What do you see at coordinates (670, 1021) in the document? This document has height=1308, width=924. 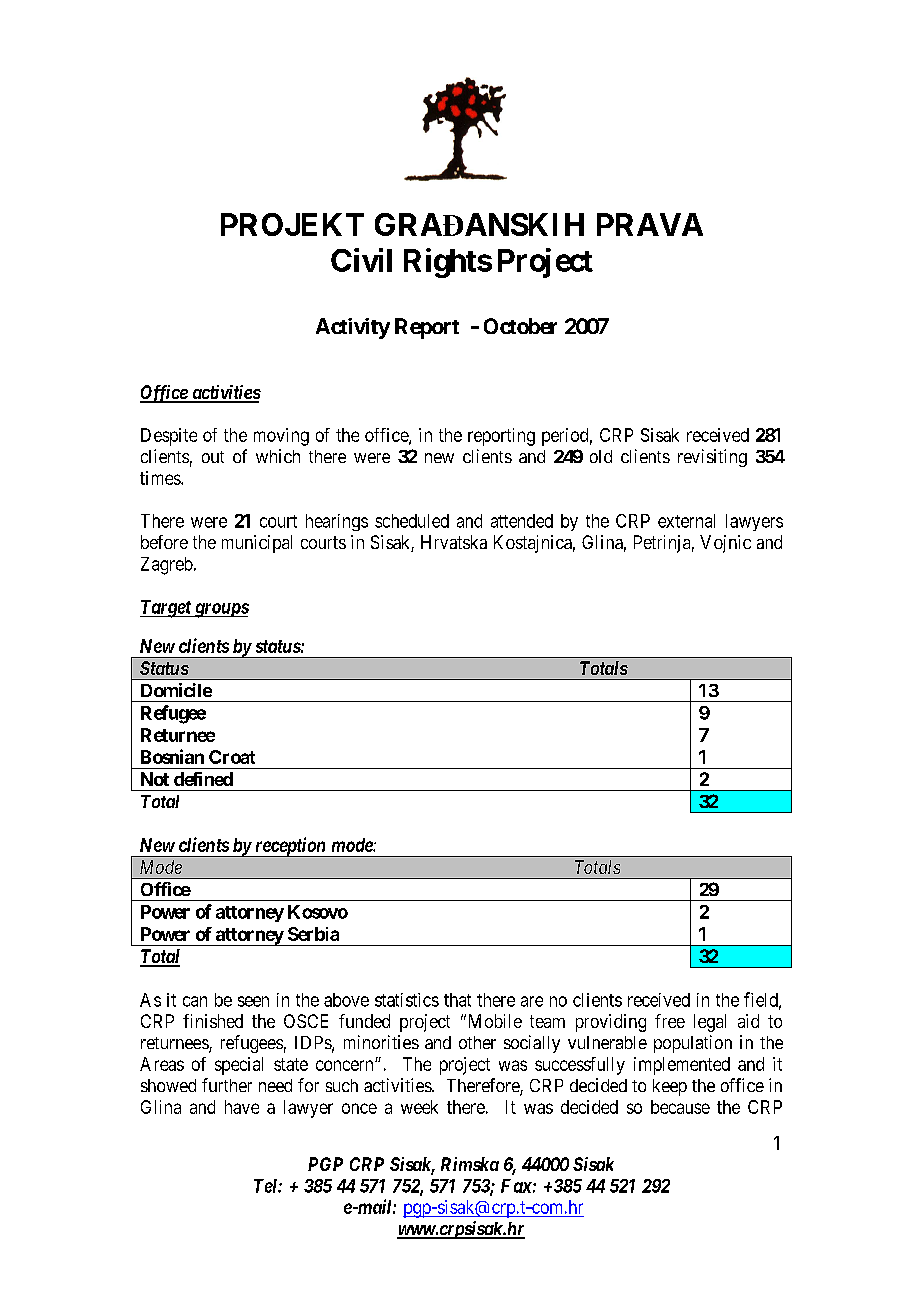 I see `free` at bounding box center [670, 1021].
